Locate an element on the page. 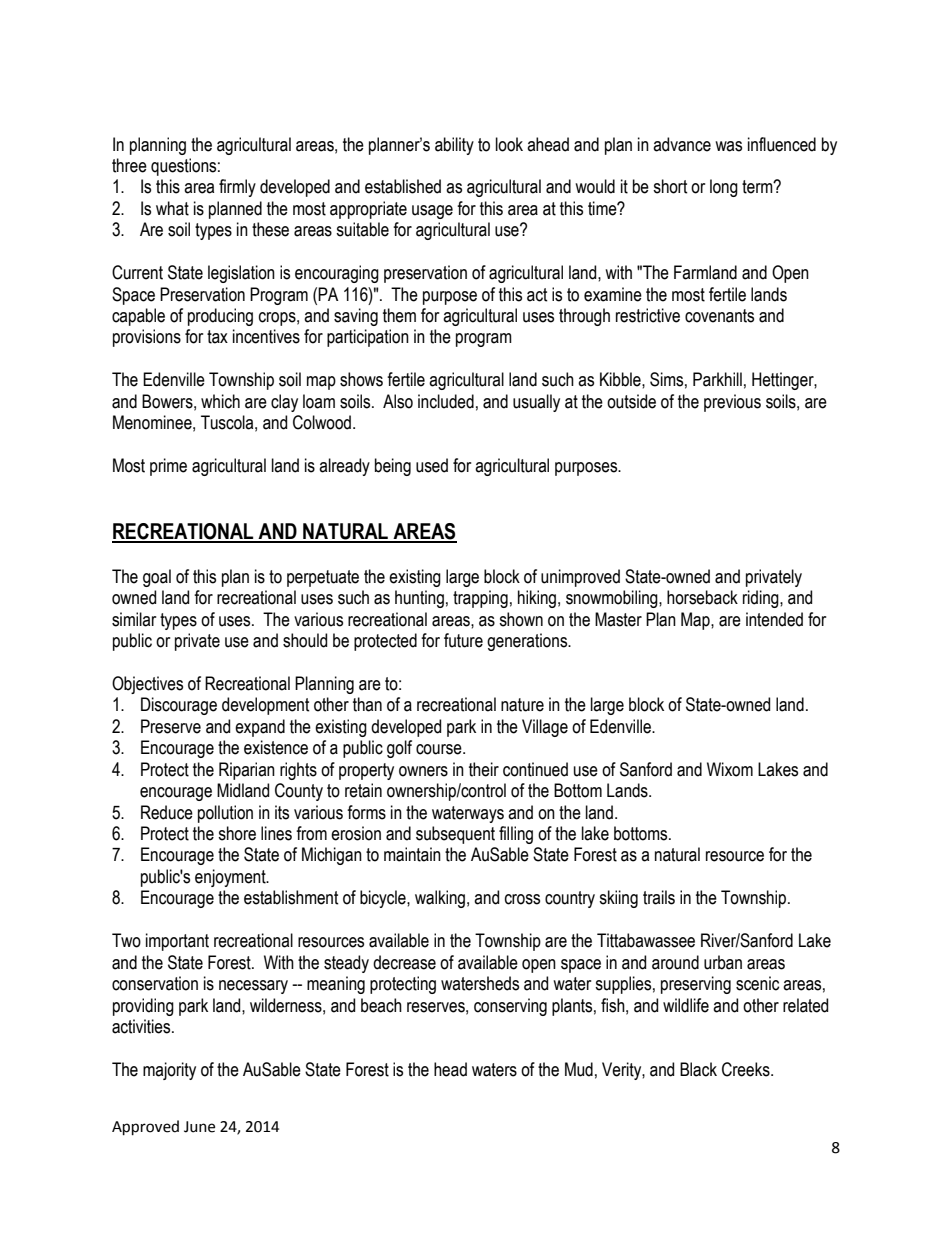 This image has width=952, height=1233. firmly is located at coordinates (237, 188).
